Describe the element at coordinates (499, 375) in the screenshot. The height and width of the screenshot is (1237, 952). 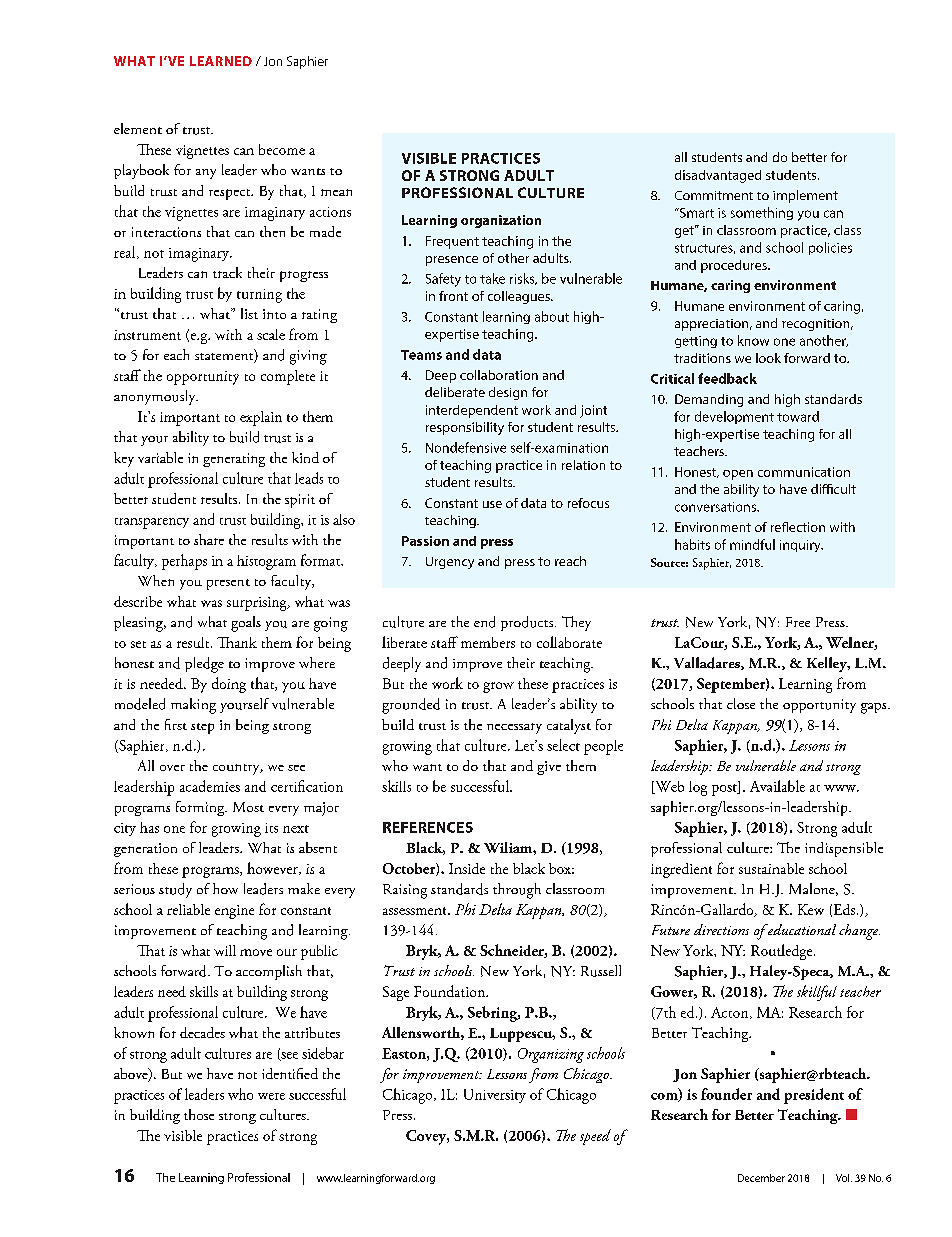
I see `collaboration` at that location.
